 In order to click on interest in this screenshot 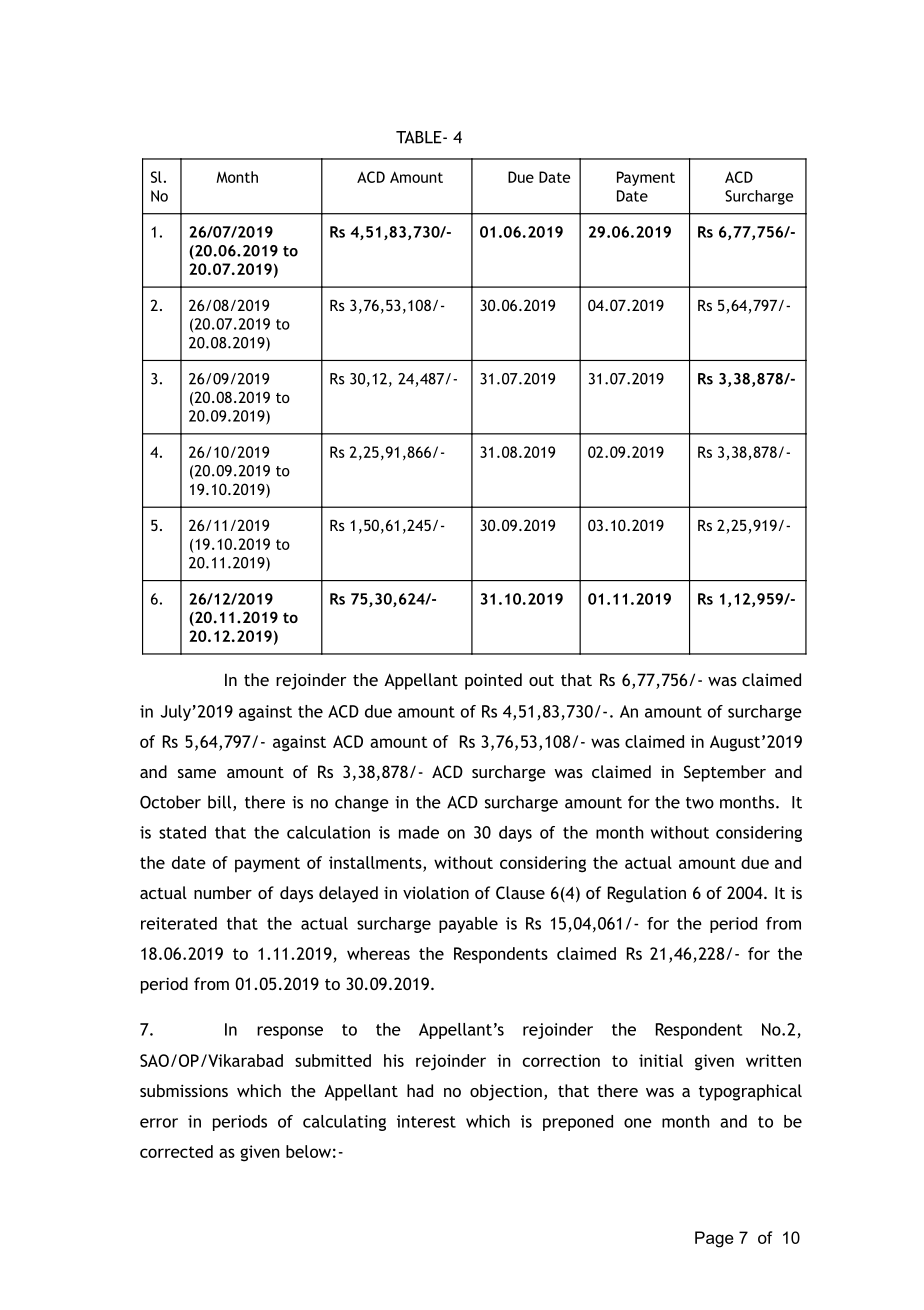, I will do `click(426, 1121)`.
